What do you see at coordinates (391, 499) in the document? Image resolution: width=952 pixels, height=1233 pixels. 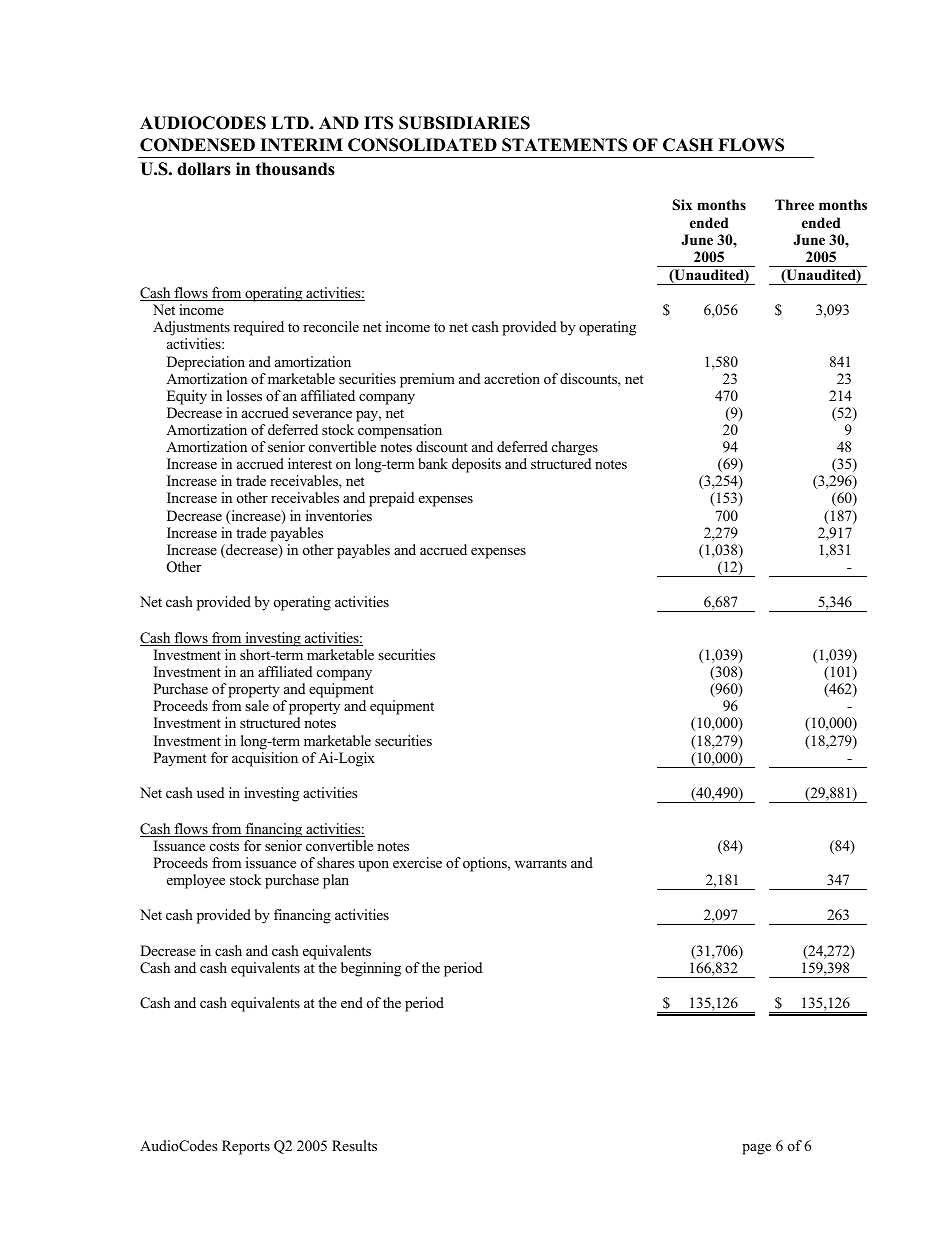 I see `prepaid` at bounding box center [391, 499].
